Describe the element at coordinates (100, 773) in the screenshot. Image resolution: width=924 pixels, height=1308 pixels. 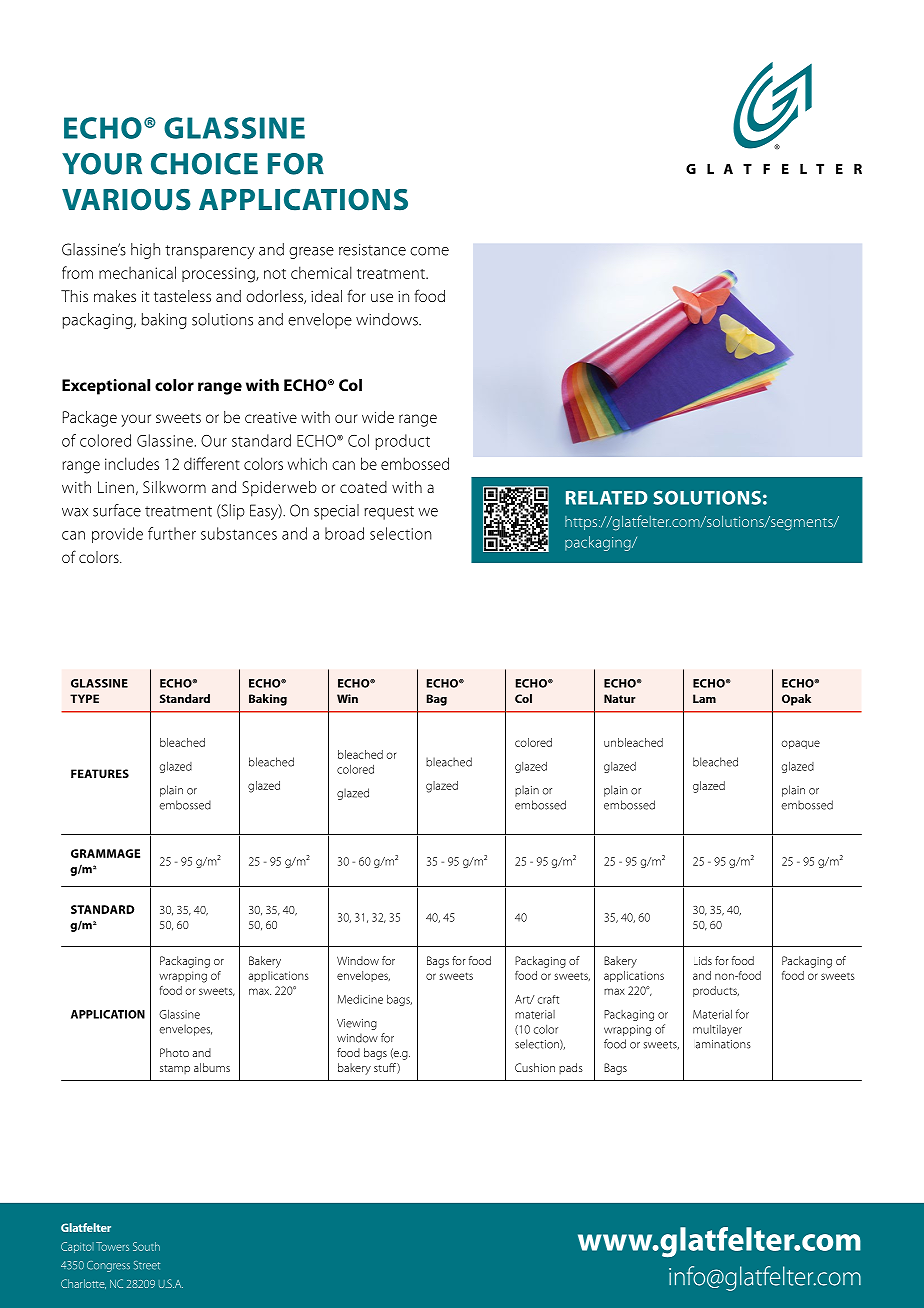
I see `FEATURES` at that location.
